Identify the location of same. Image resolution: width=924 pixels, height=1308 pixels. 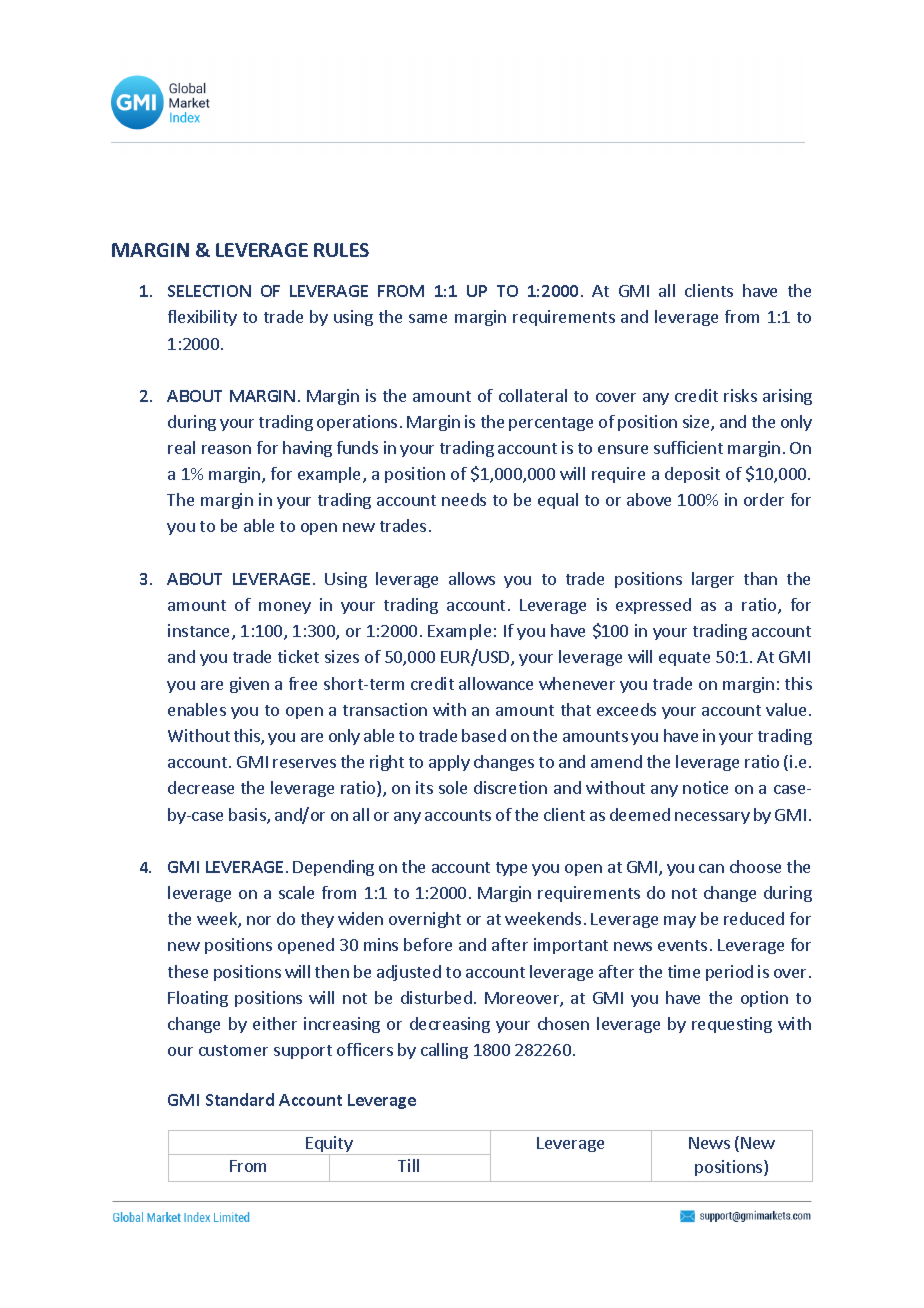
(428, 318).
